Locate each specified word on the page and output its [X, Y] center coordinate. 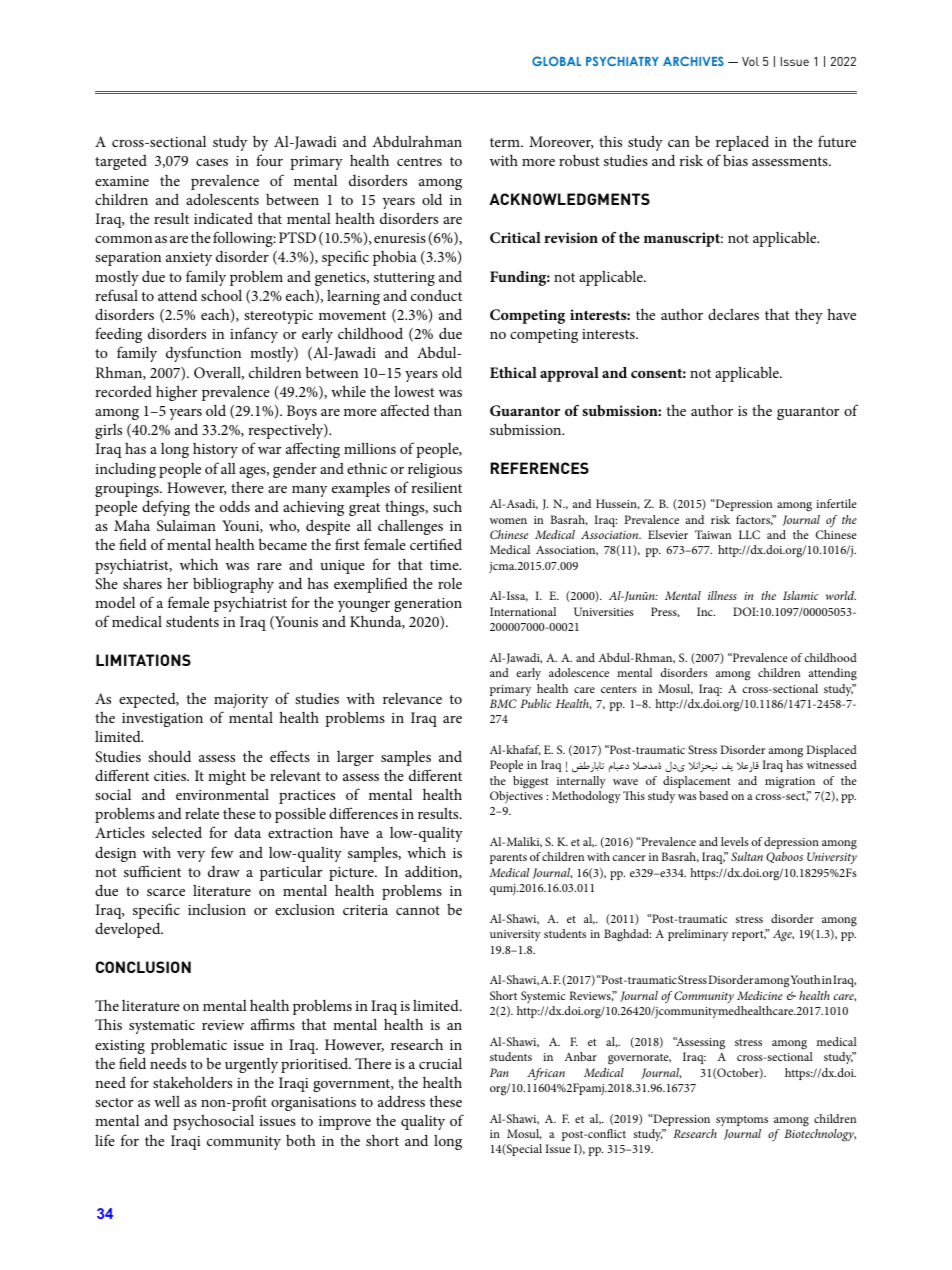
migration [790, 783]
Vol [750, 61]
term [506, 142]
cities [171, 776]
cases [212, 162]
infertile [836, 503]
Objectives [516, 797]
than [448, 410]
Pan [499, 1072]
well [167, 1101]
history [215, 450]
